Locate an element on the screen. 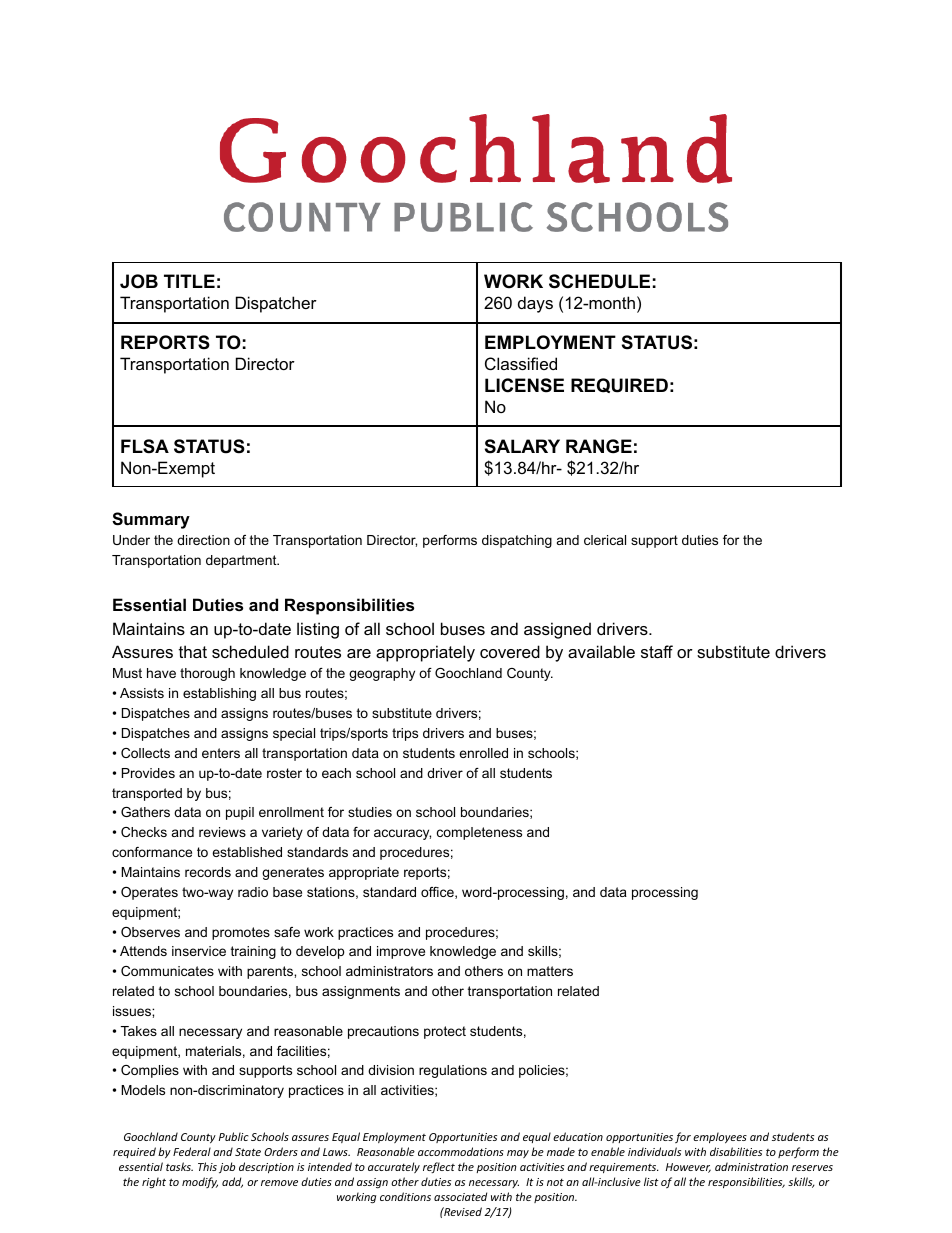  administration is located at coordinates (751, 1166).
